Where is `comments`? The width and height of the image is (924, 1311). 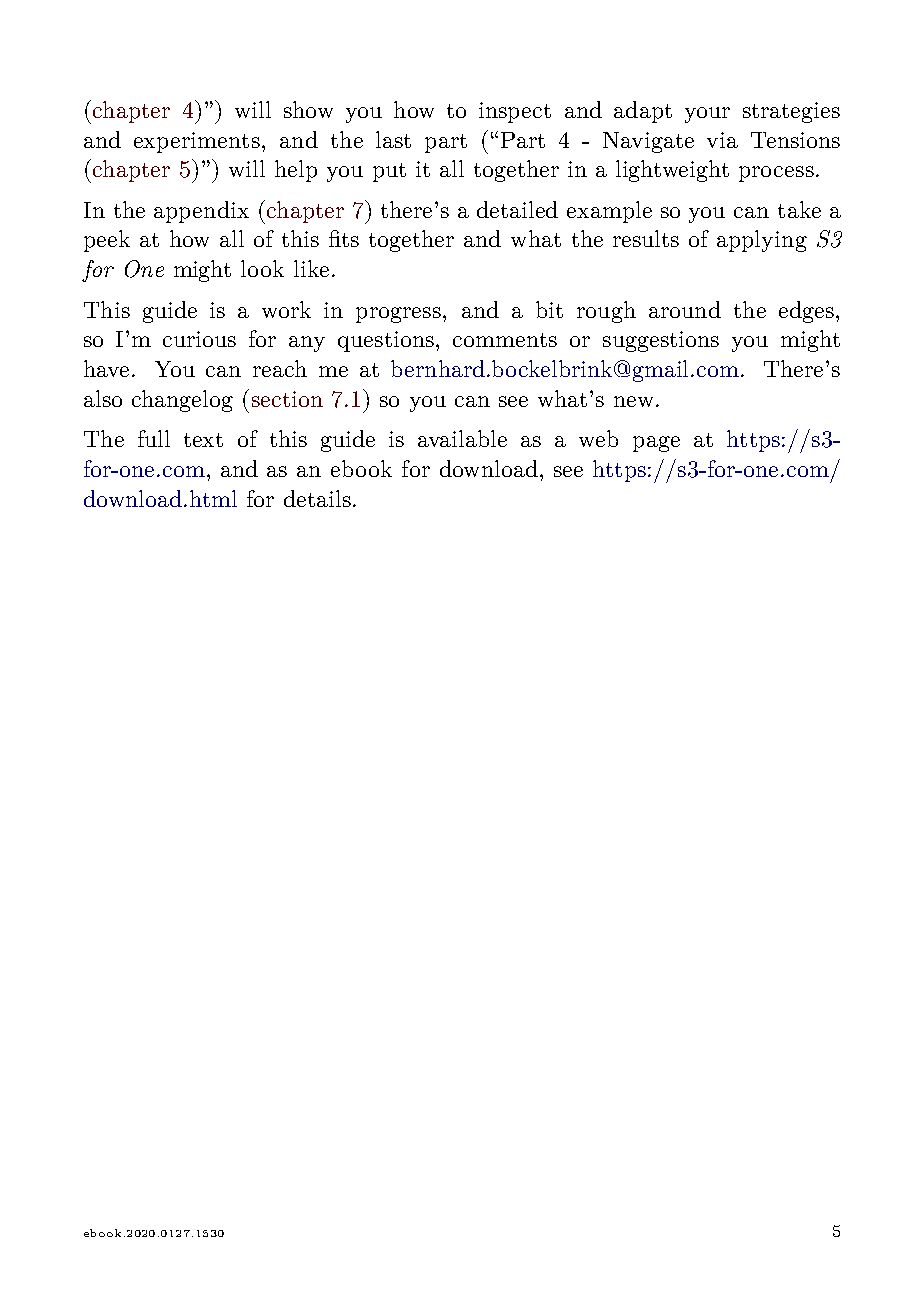 comments is located at coordinates (505, 340).
